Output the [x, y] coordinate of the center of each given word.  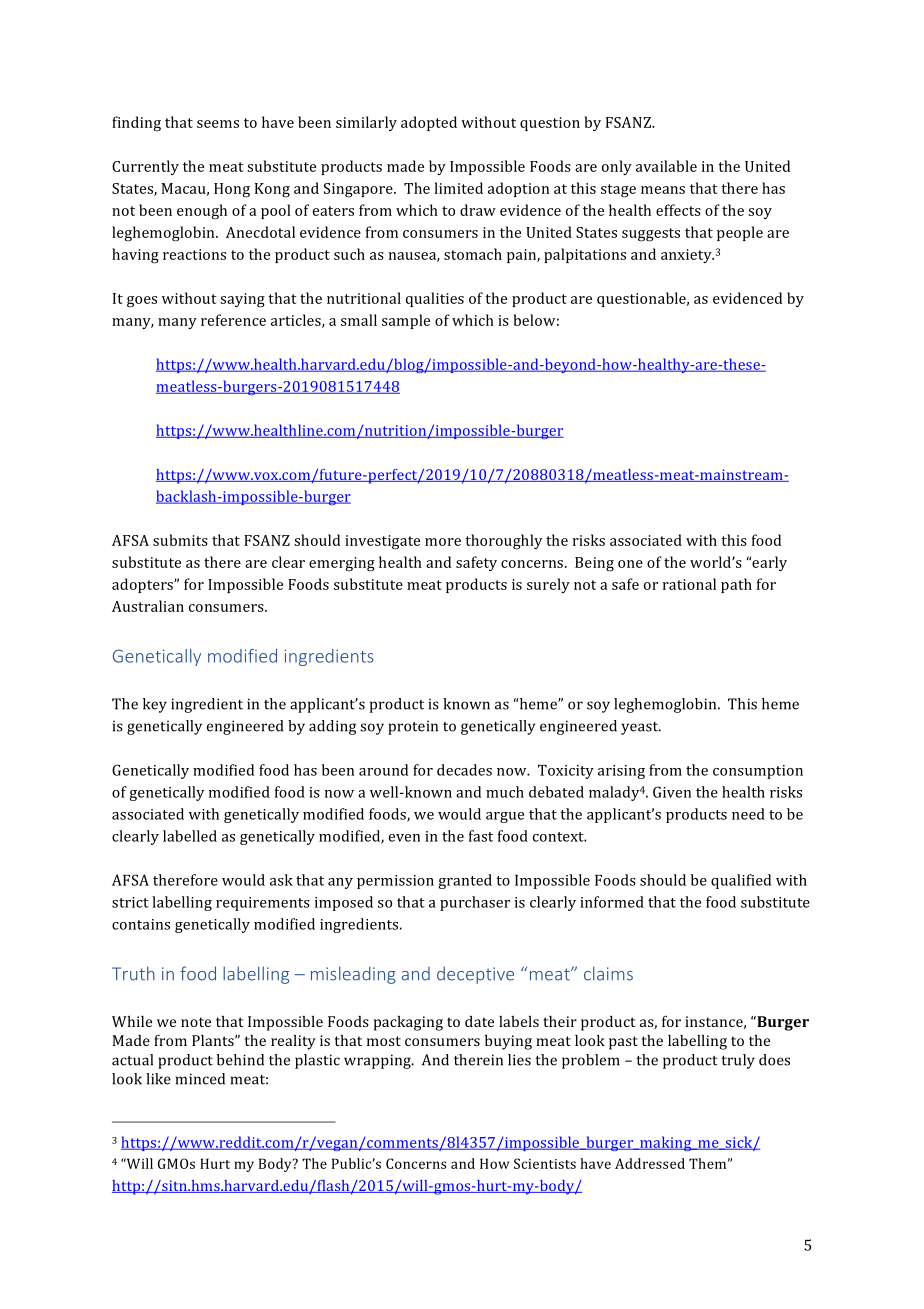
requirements [263, 904]
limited [459, 188]
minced [200, 1079]
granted [465, 881]
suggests [651, 235]
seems [218, 124]
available [666, 166]
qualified [741, 881]
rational [689, 584]
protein [413, 727]
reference [233, 320]
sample [406, 321]
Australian [148, 606]
